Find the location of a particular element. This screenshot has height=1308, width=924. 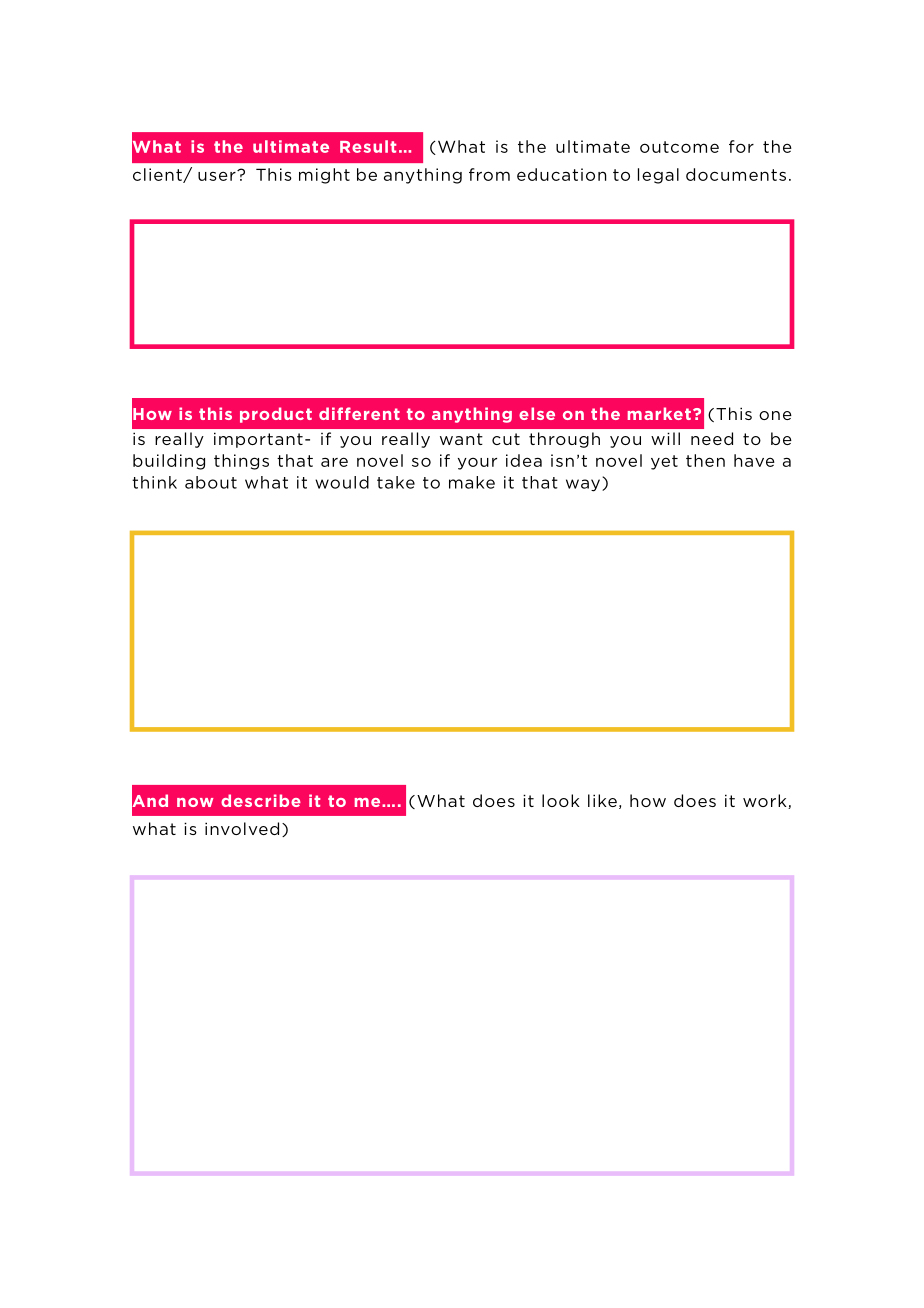

from is located at coordinates (489, 174).
